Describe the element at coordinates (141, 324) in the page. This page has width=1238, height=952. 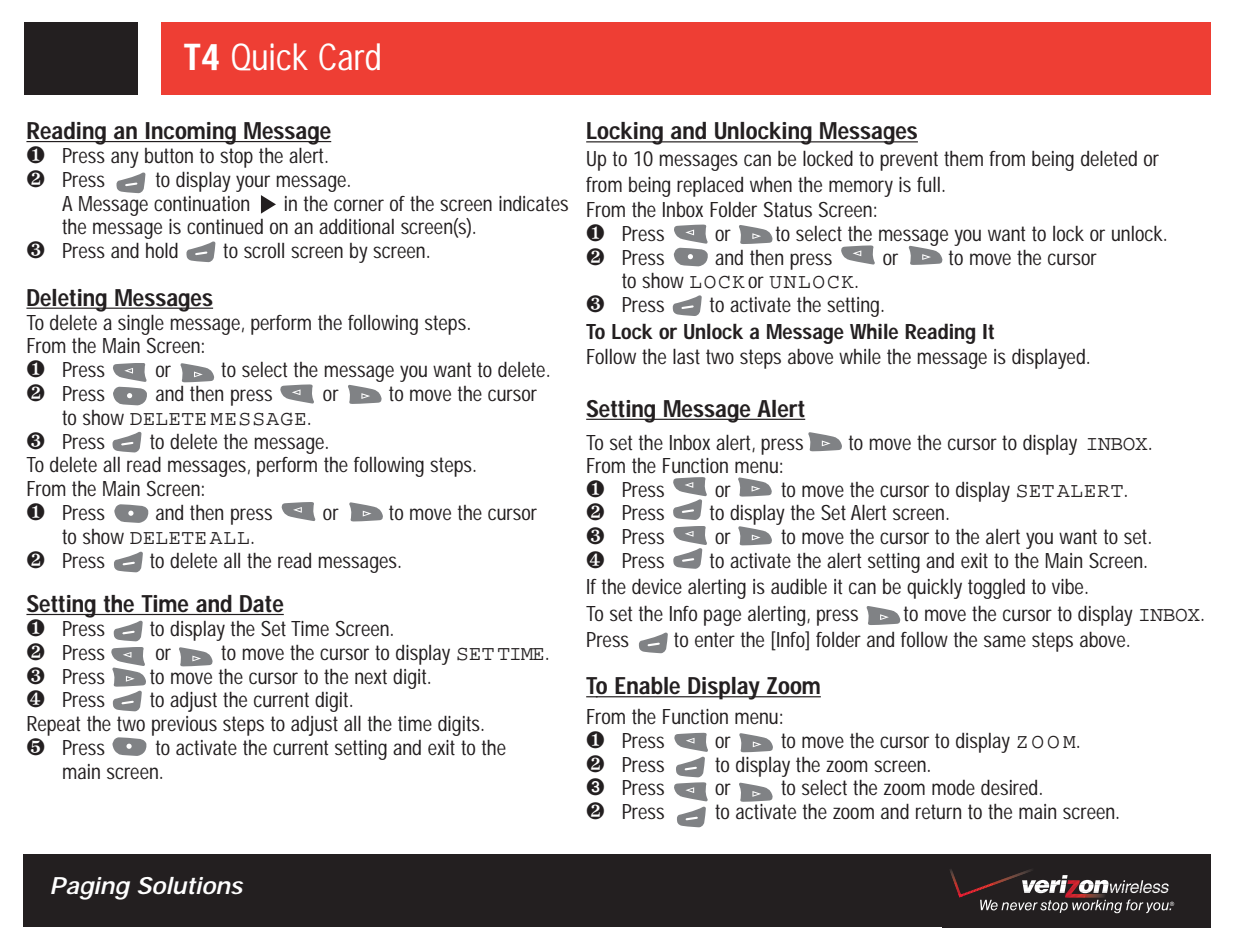
I see `single` at that location.
